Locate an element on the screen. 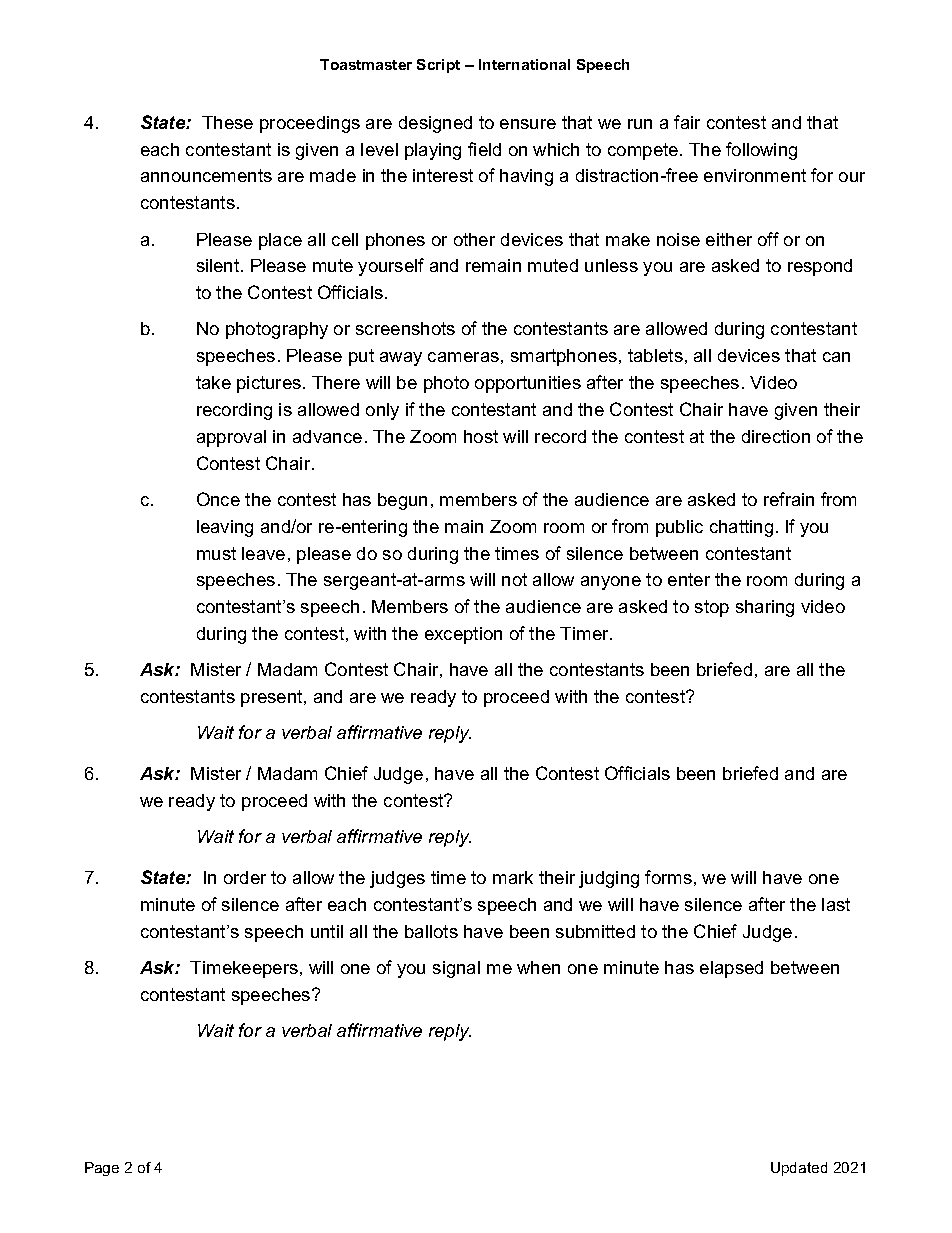 This screenshot has width=952, height=1233. must is located at coordinates (216, 553).
